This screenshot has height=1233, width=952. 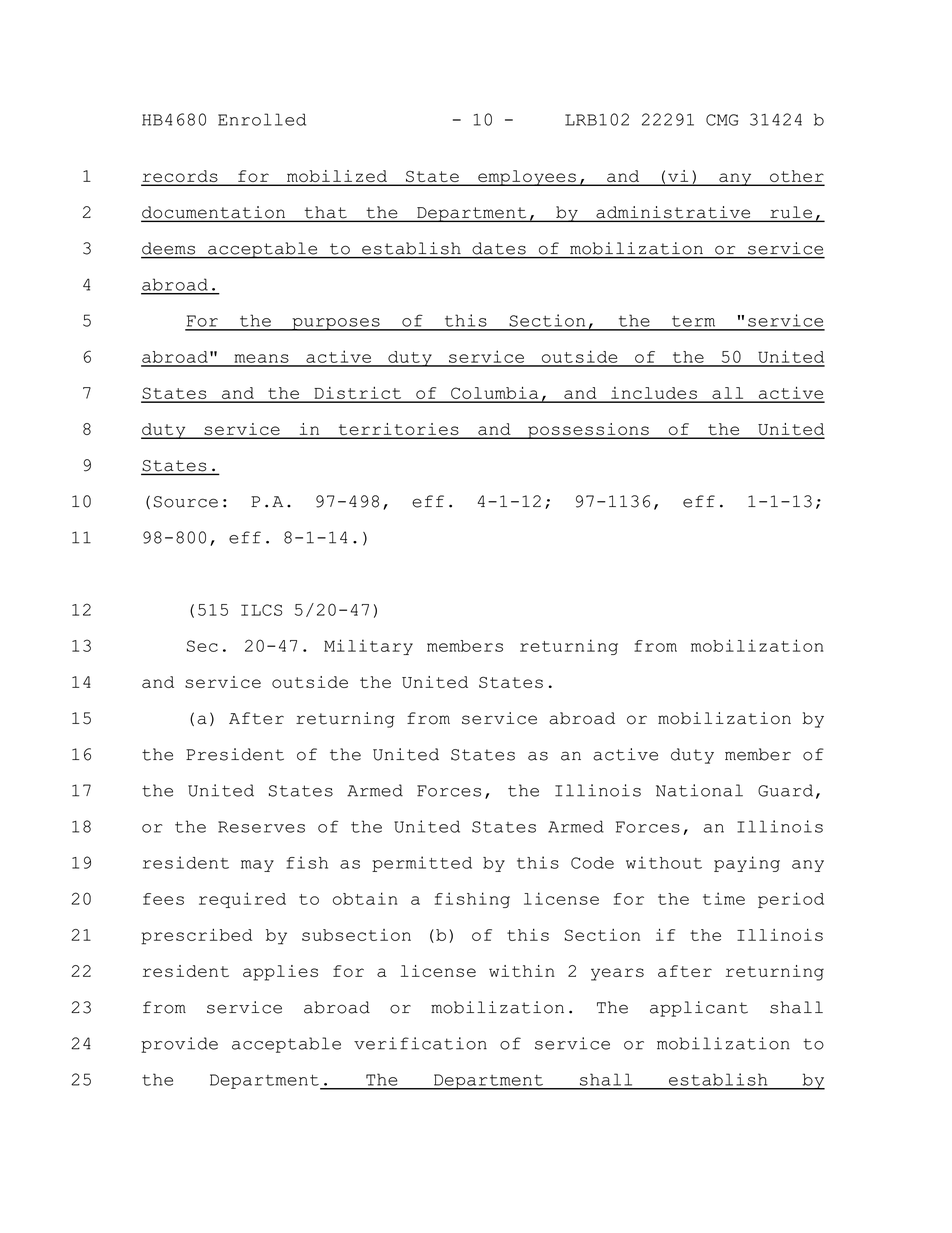 What do you see at coordinates (499, 248) in the screenshot?
I see `dates` at bounding box center [499, 248].
